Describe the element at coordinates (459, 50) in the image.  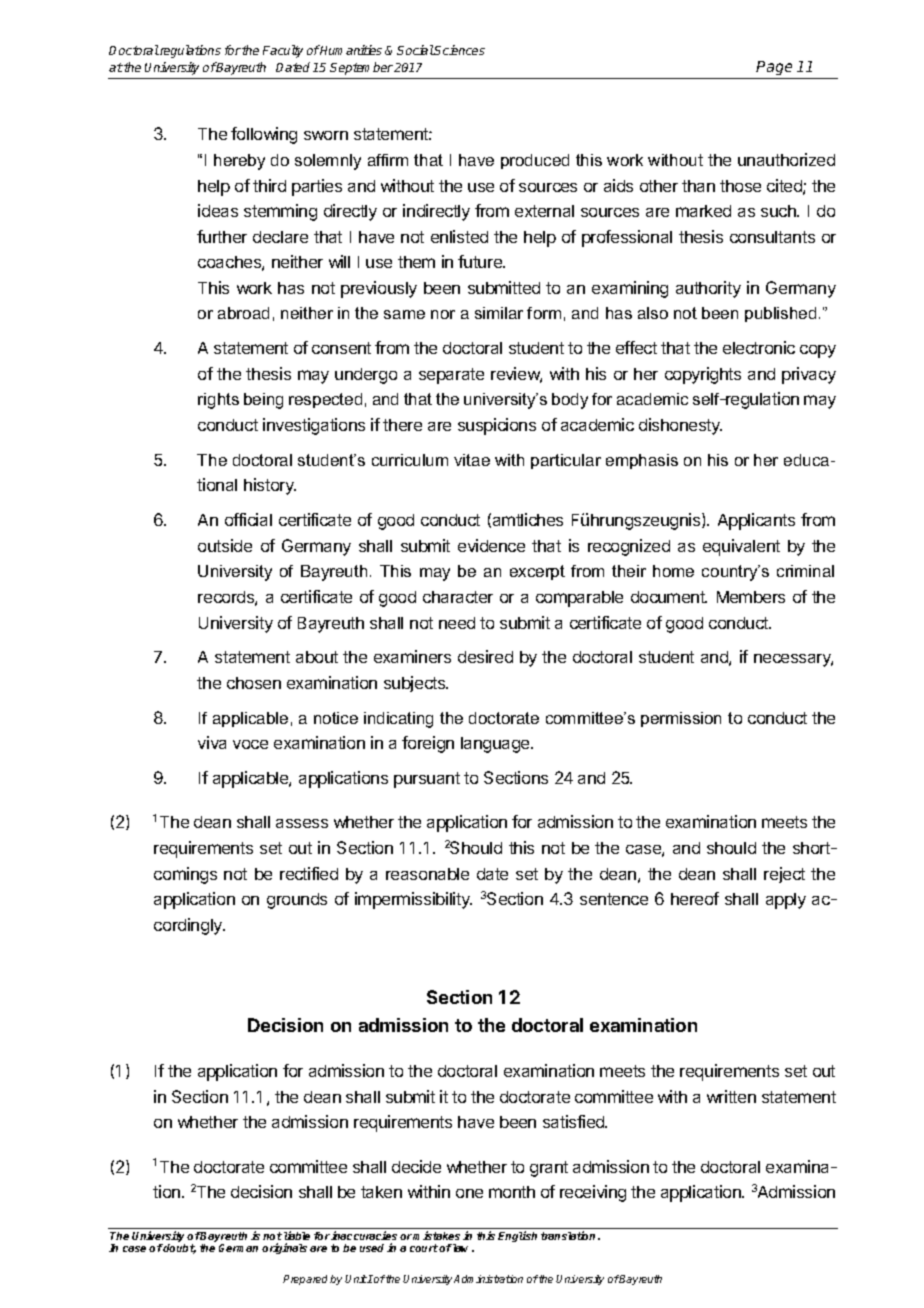
I see `Sciences` at that location.
